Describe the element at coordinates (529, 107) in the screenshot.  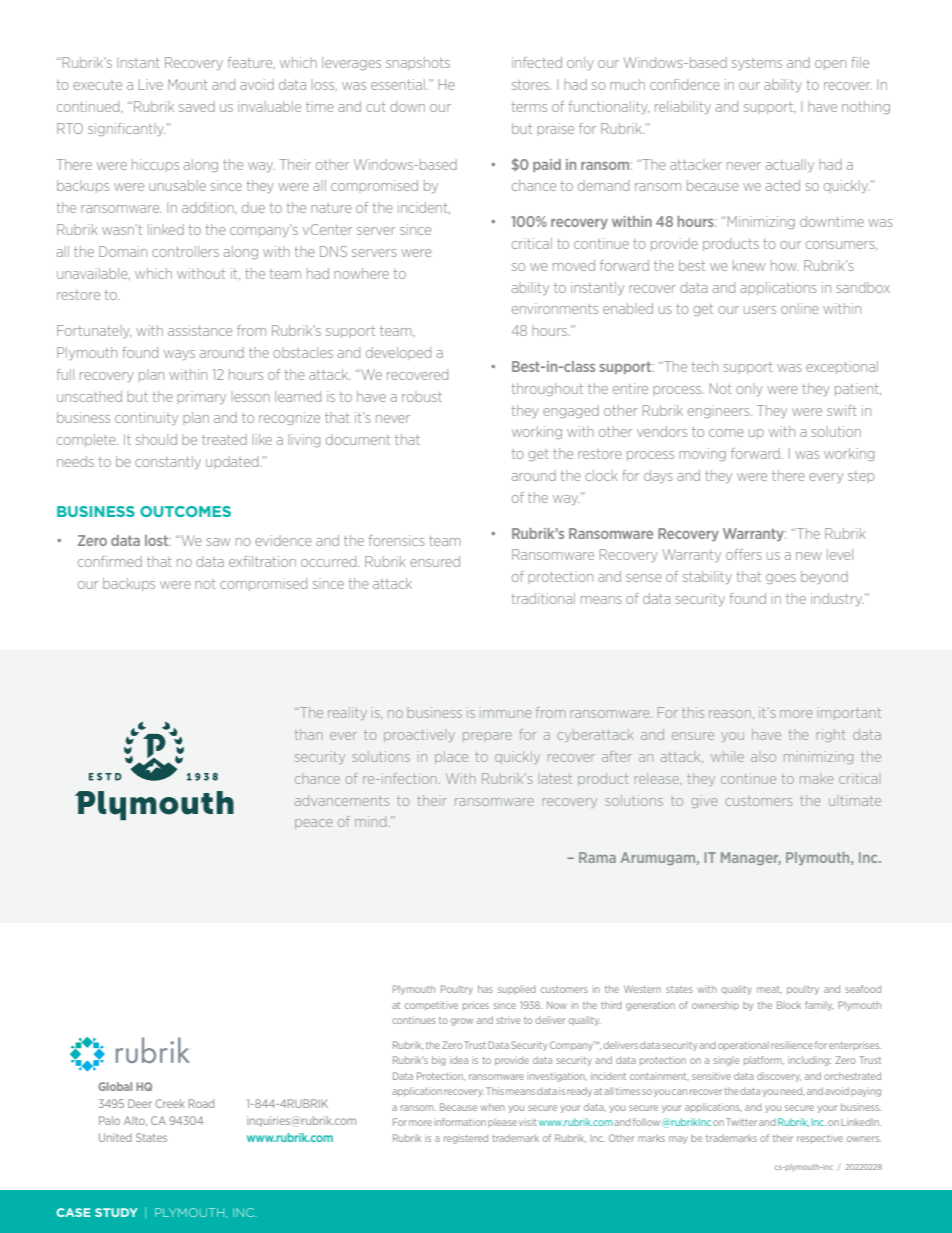
I see `terms` at that location.
